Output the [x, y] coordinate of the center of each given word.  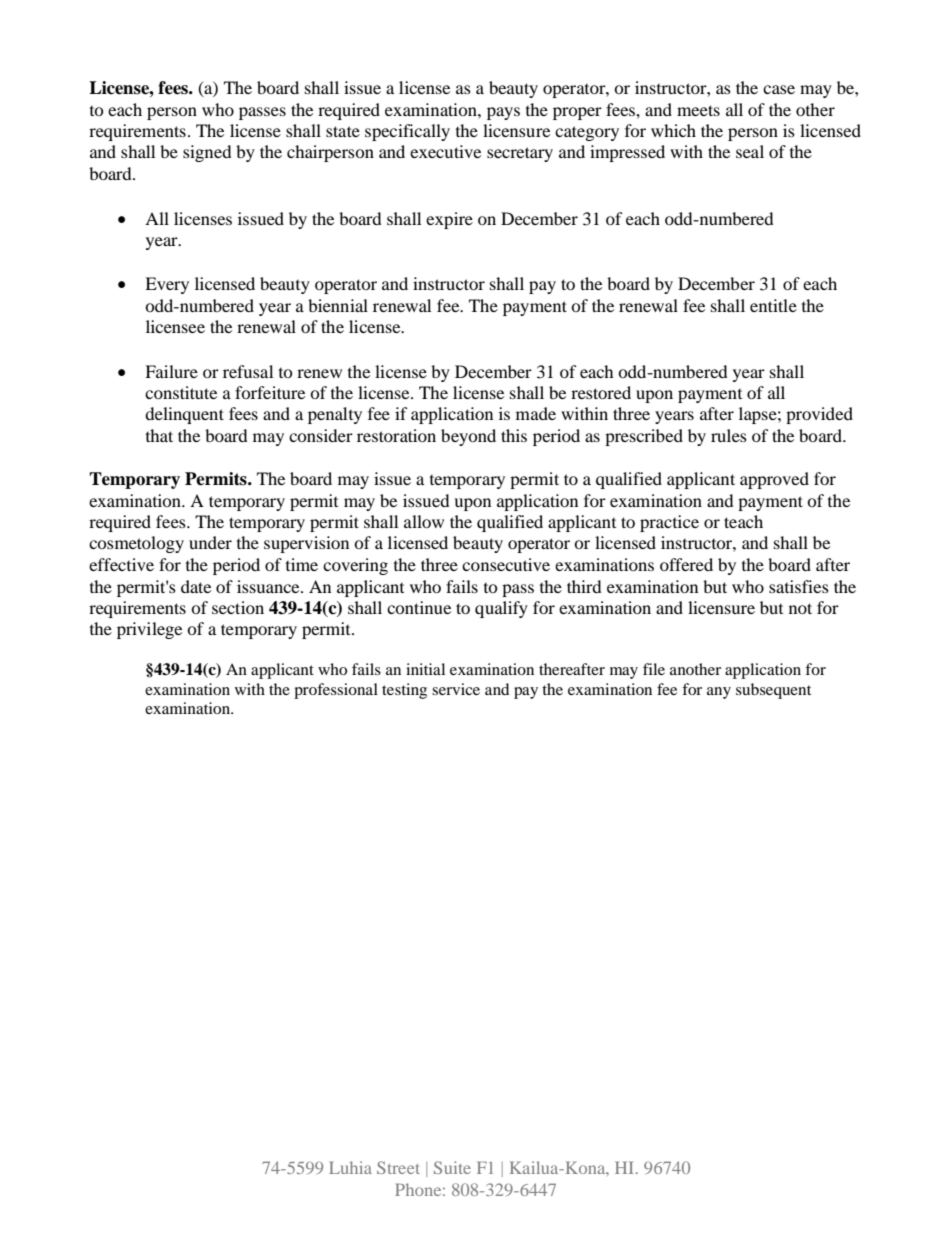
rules [729, 435]
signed [207, 153]
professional [336, 691]
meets [698, 110]
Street [398, 1167]
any [719, 693]
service [456, 689]
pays [503, 113]
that [159, 435]
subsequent [773, 691]
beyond [468, 437]
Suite [452, 1167]
